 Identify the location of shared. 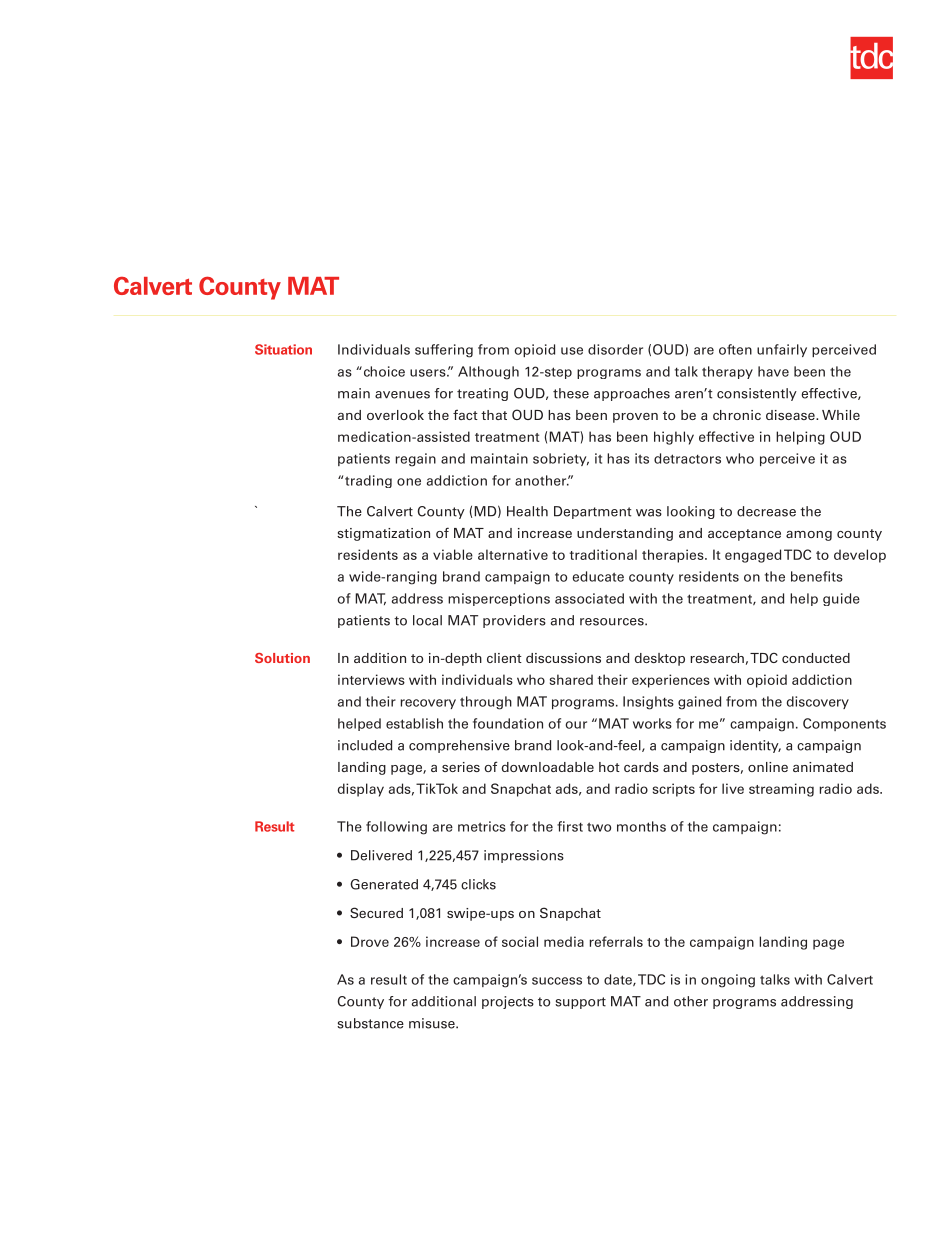
(571, 679).
